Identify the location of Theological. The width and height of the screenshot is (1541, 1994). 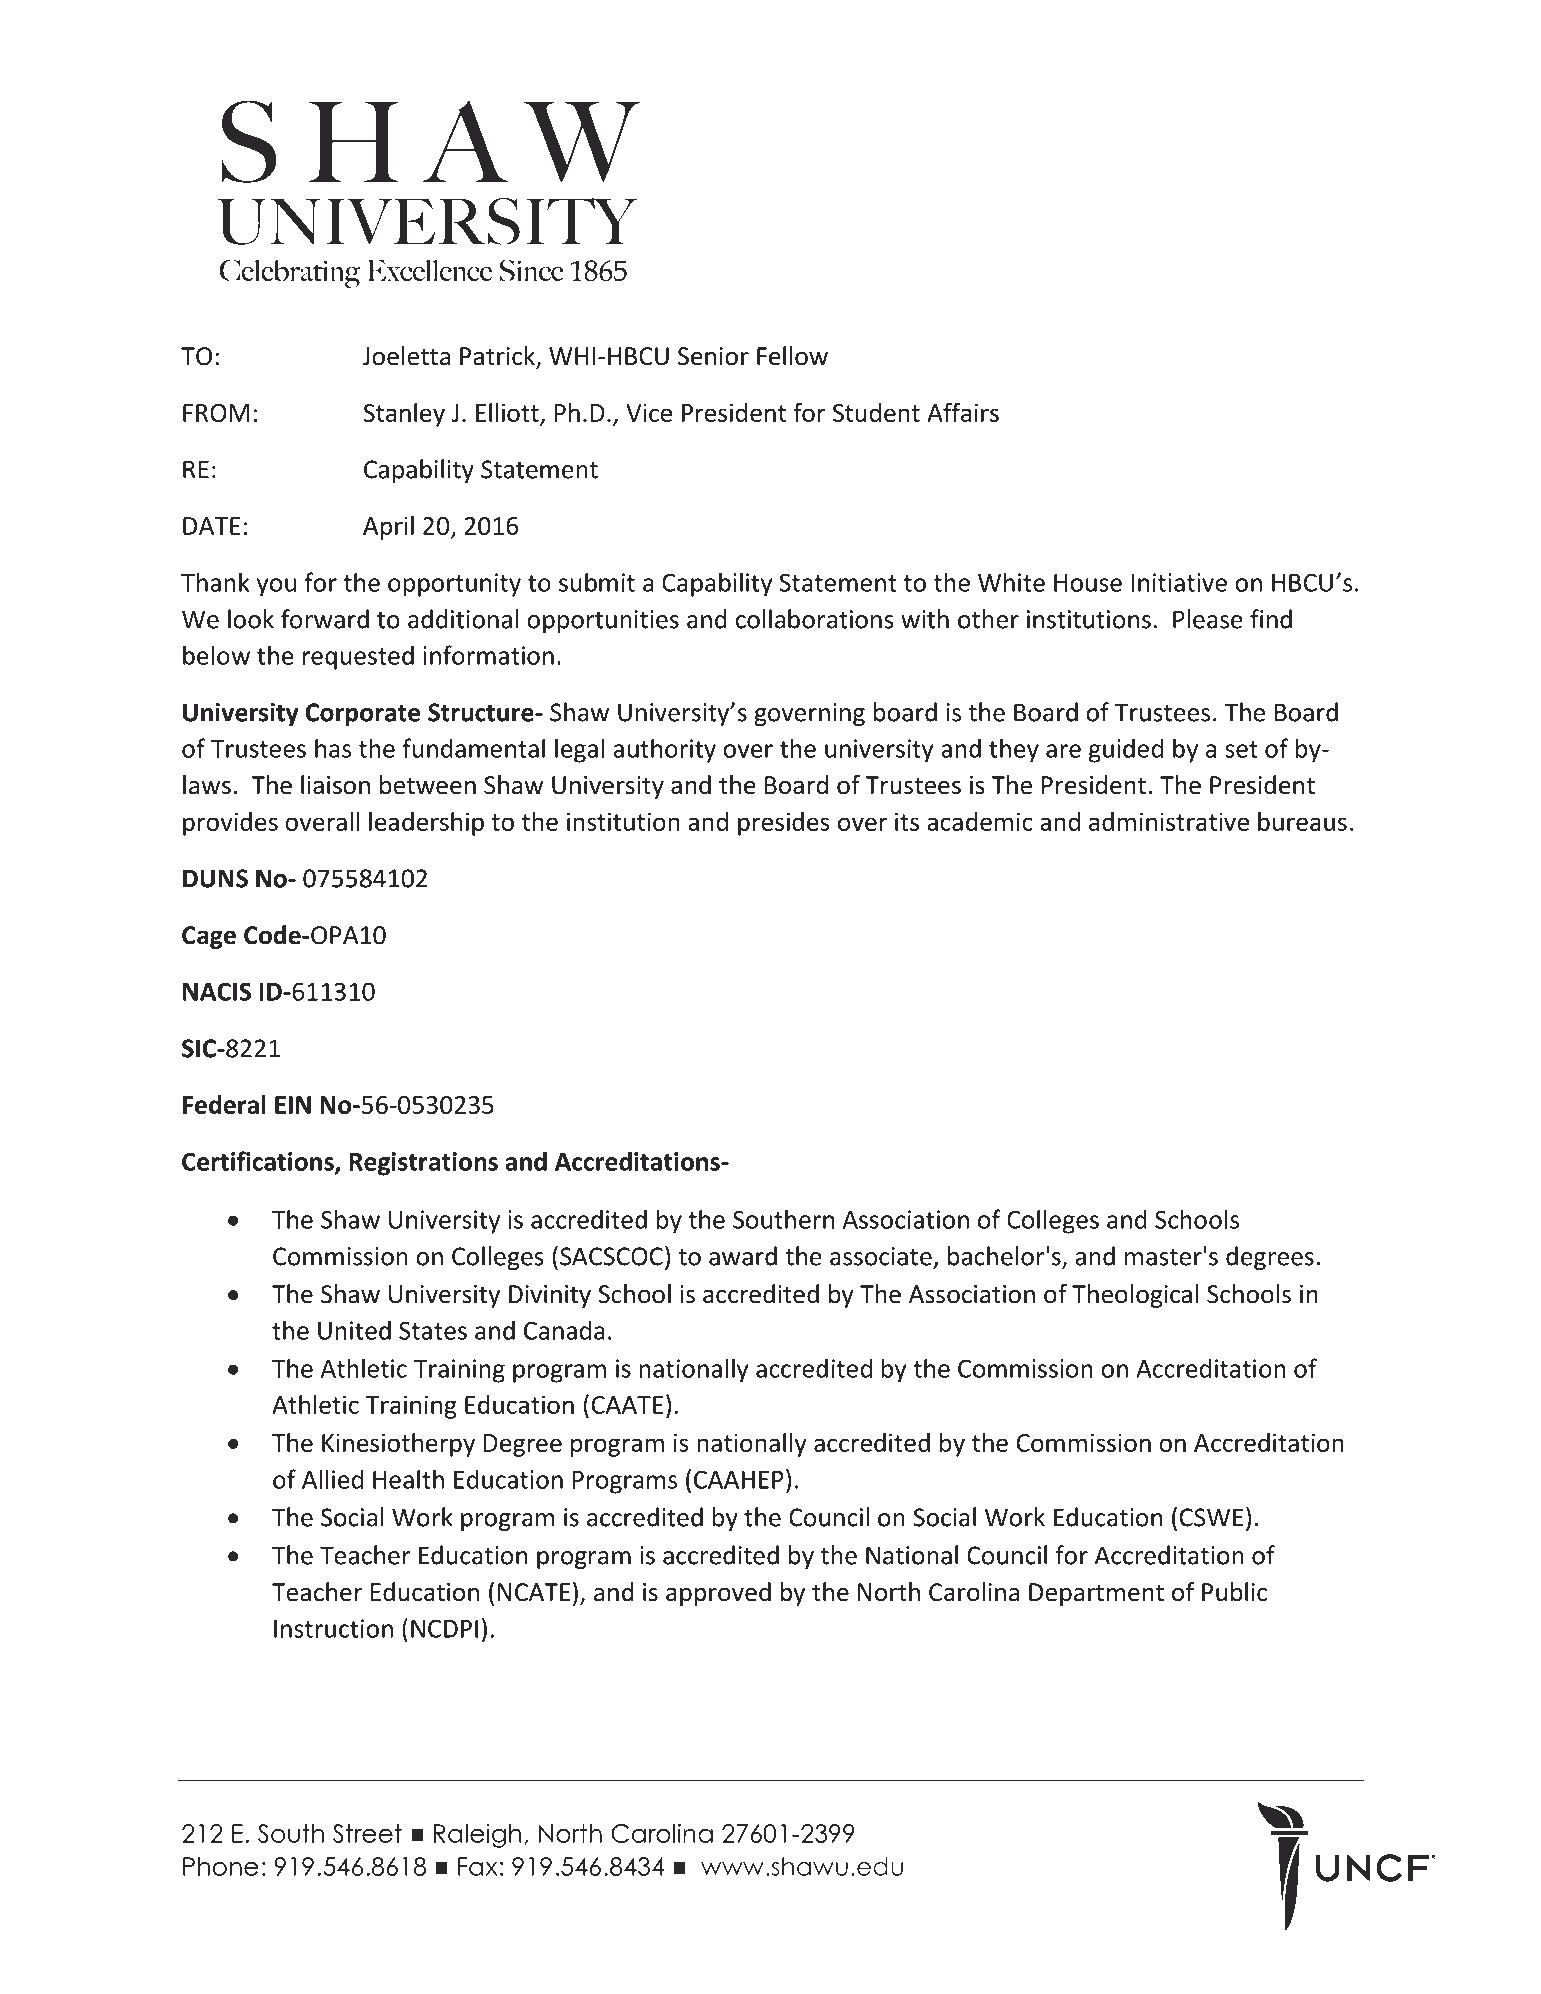
(1135, 1296).
